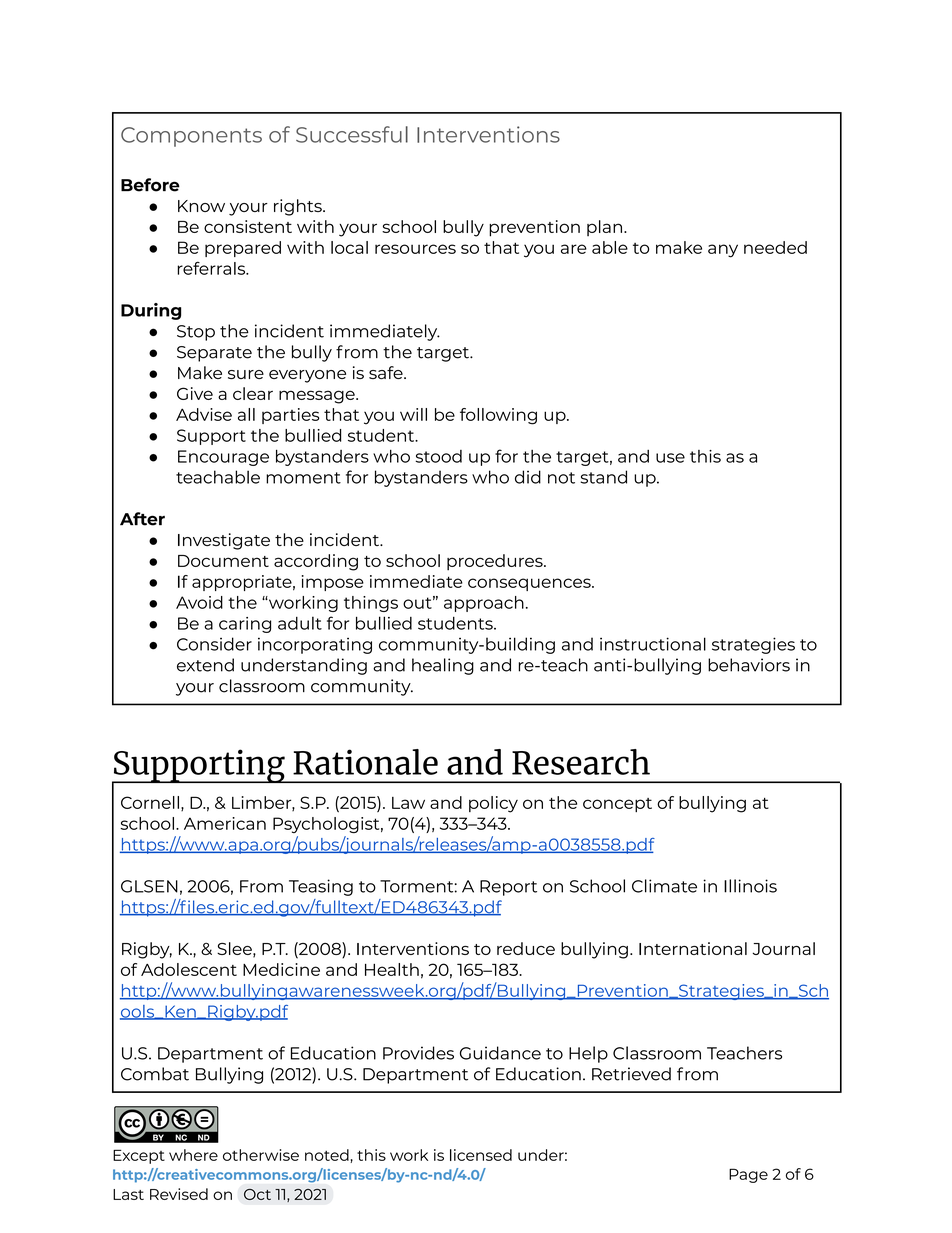  What do you see at coordinates (193, 1155) in the document?
I see `where` at bounding box center [193, 1155].
